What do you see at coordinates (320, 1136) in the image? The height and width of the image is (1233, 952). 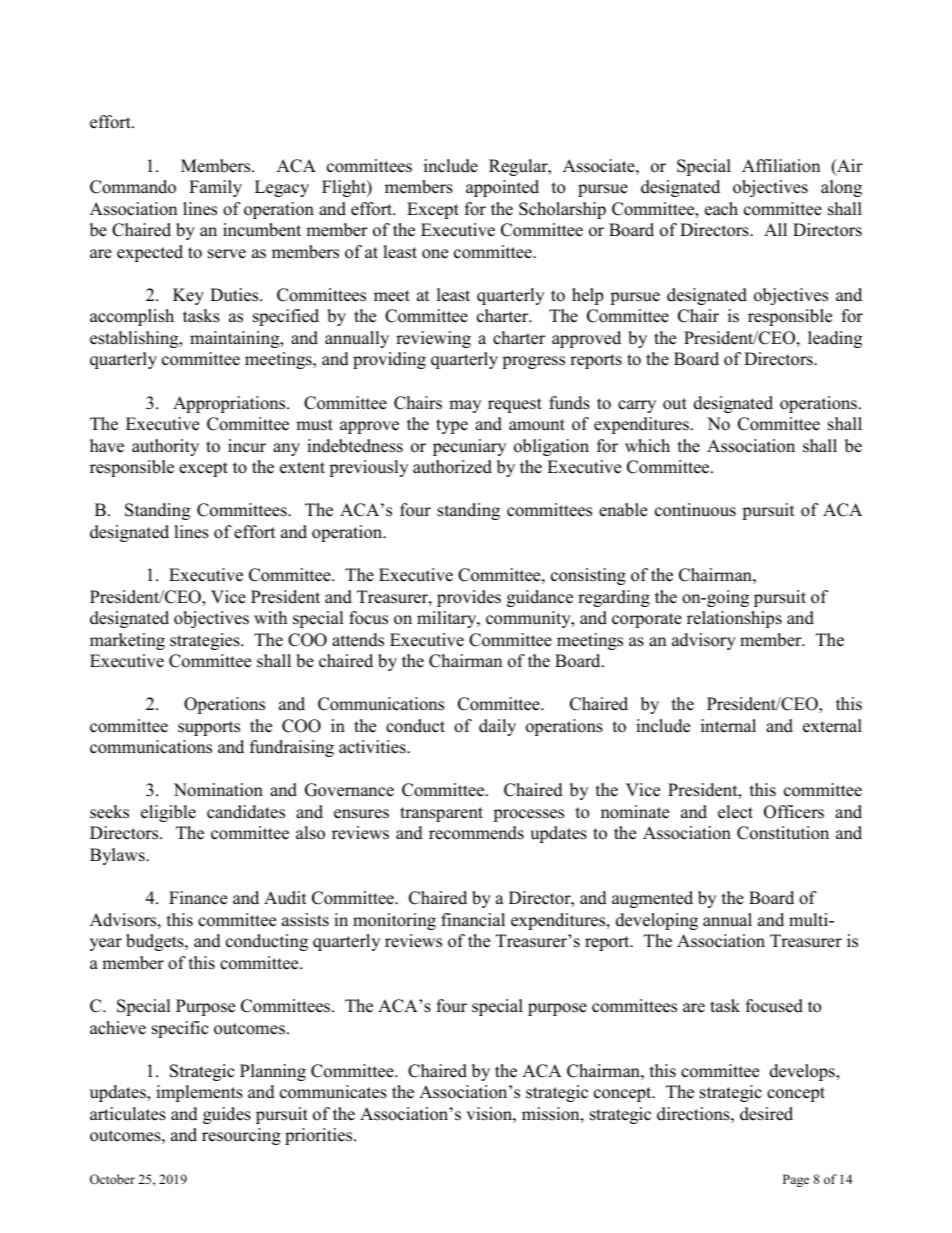 I see `priorities` at bounding box center [320, 1136].
